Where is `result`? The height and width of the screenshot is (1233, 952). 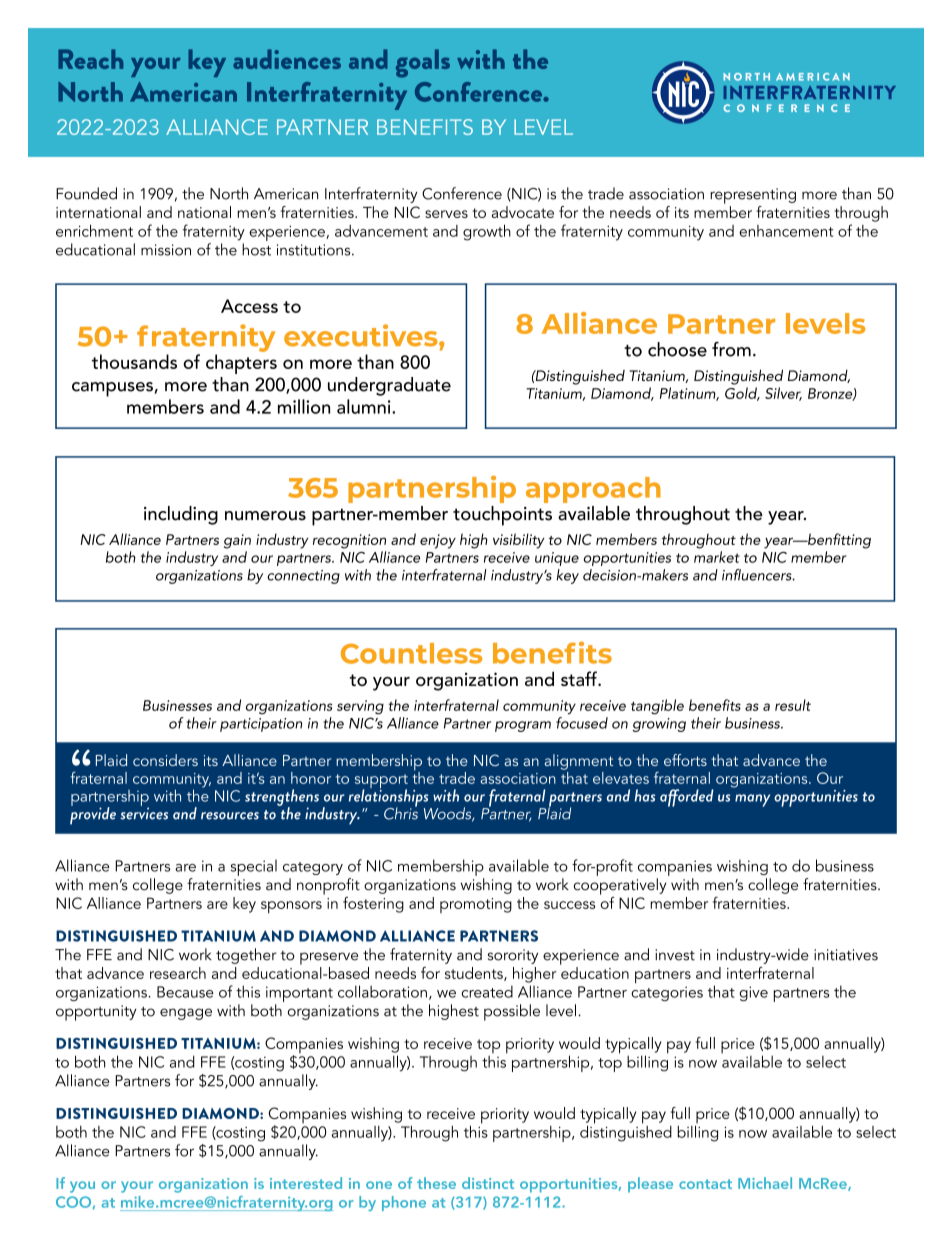 result is located at coordinates (793, 705).
